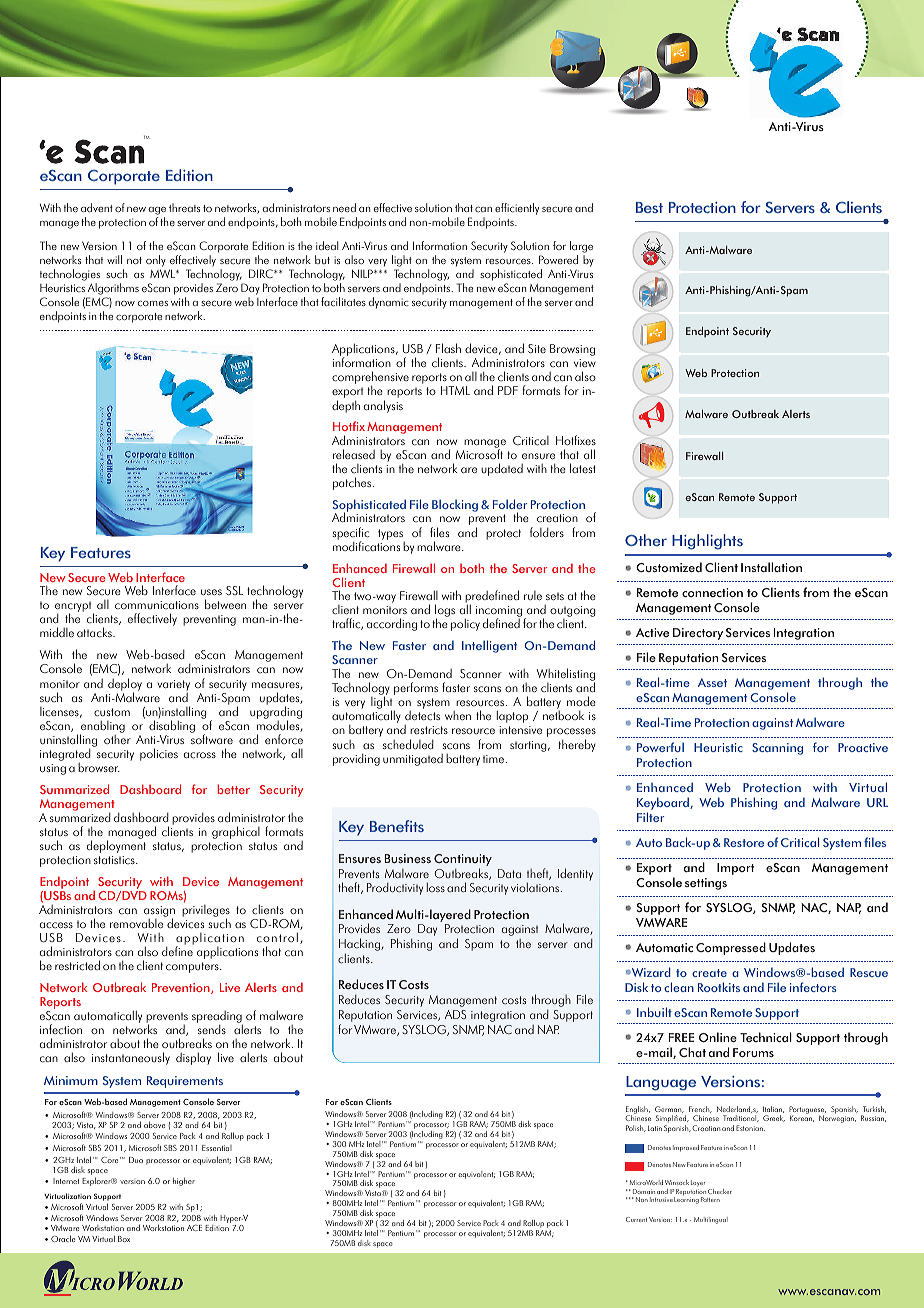  I want to click on when, so click(458, 715).
